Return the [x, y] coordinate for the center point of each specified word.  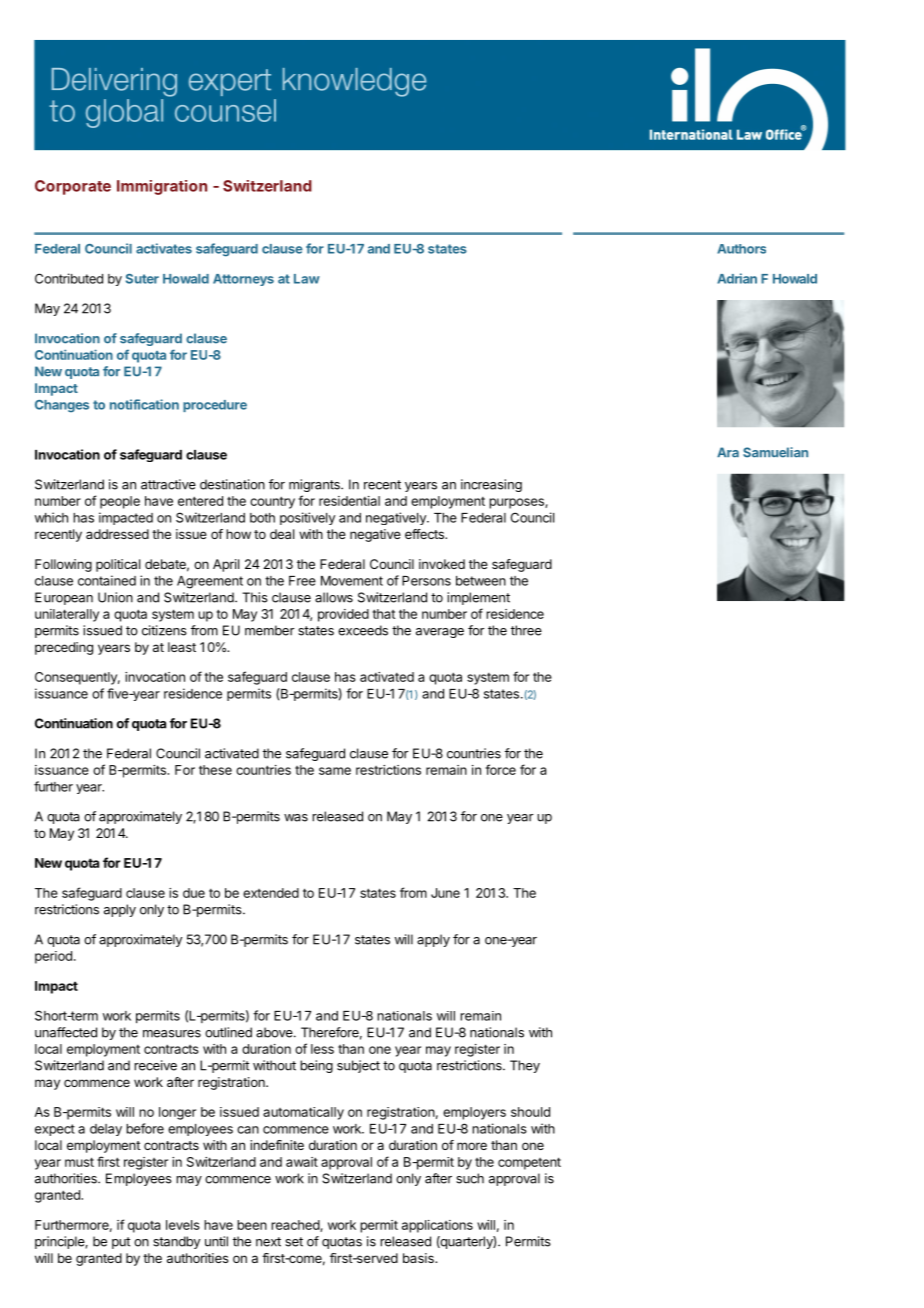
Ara [728, 452]
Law [307, 279]
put [121, 1243]
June [445, 893]
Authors [741, 249]
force [501, 769]
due [194, 893]
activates [164, 248]
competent [529, 1163]
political [118, 565]
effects [425, 534]
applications [437, 1226]
